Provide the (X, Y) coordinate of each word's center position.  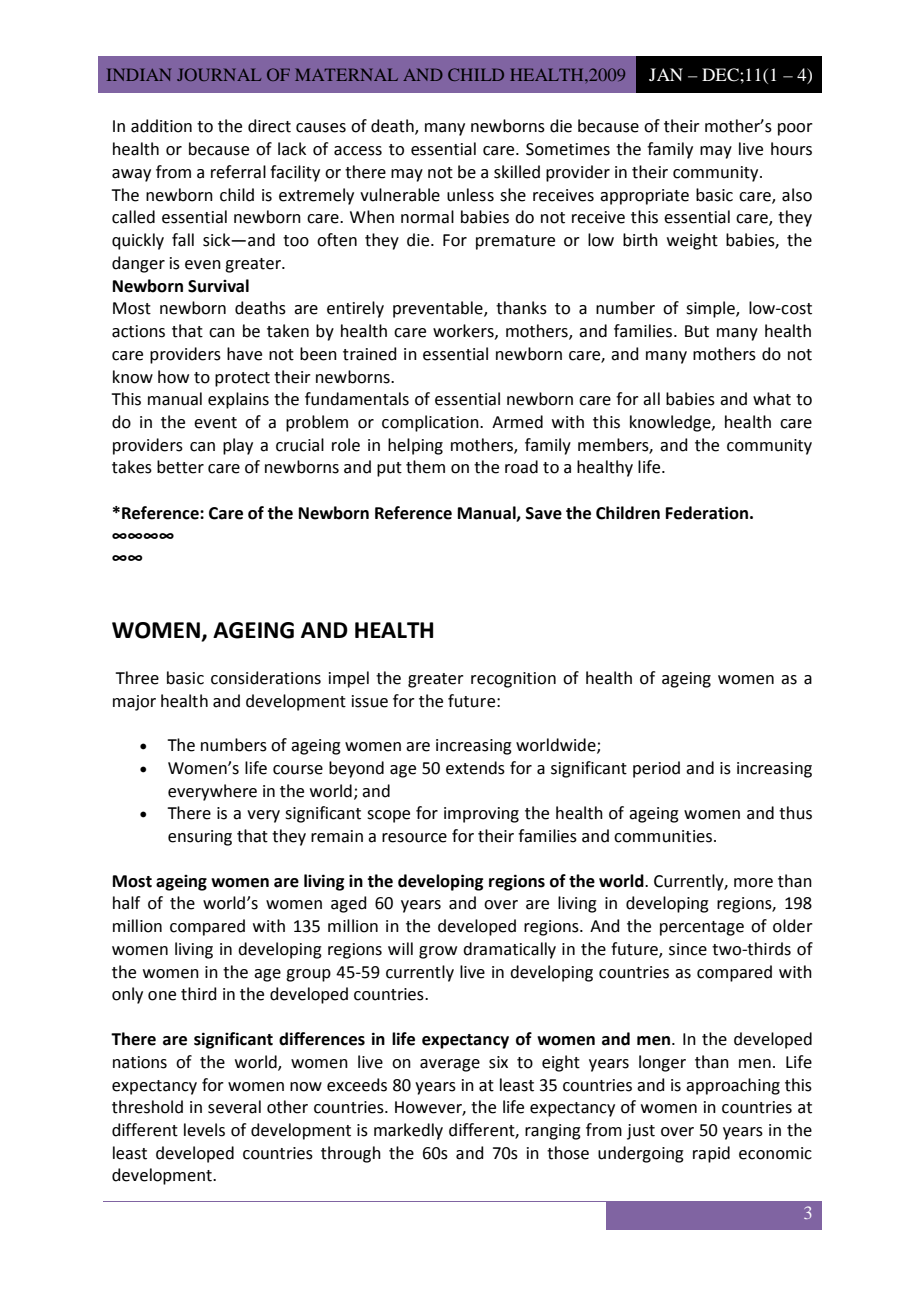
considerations (266, 678)
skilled (517, 172)
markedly (408, 1131)
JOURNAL (219, 74)
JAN (666, 74)
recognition (513, 680)
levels (204, 1130)
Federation (707, 513)
